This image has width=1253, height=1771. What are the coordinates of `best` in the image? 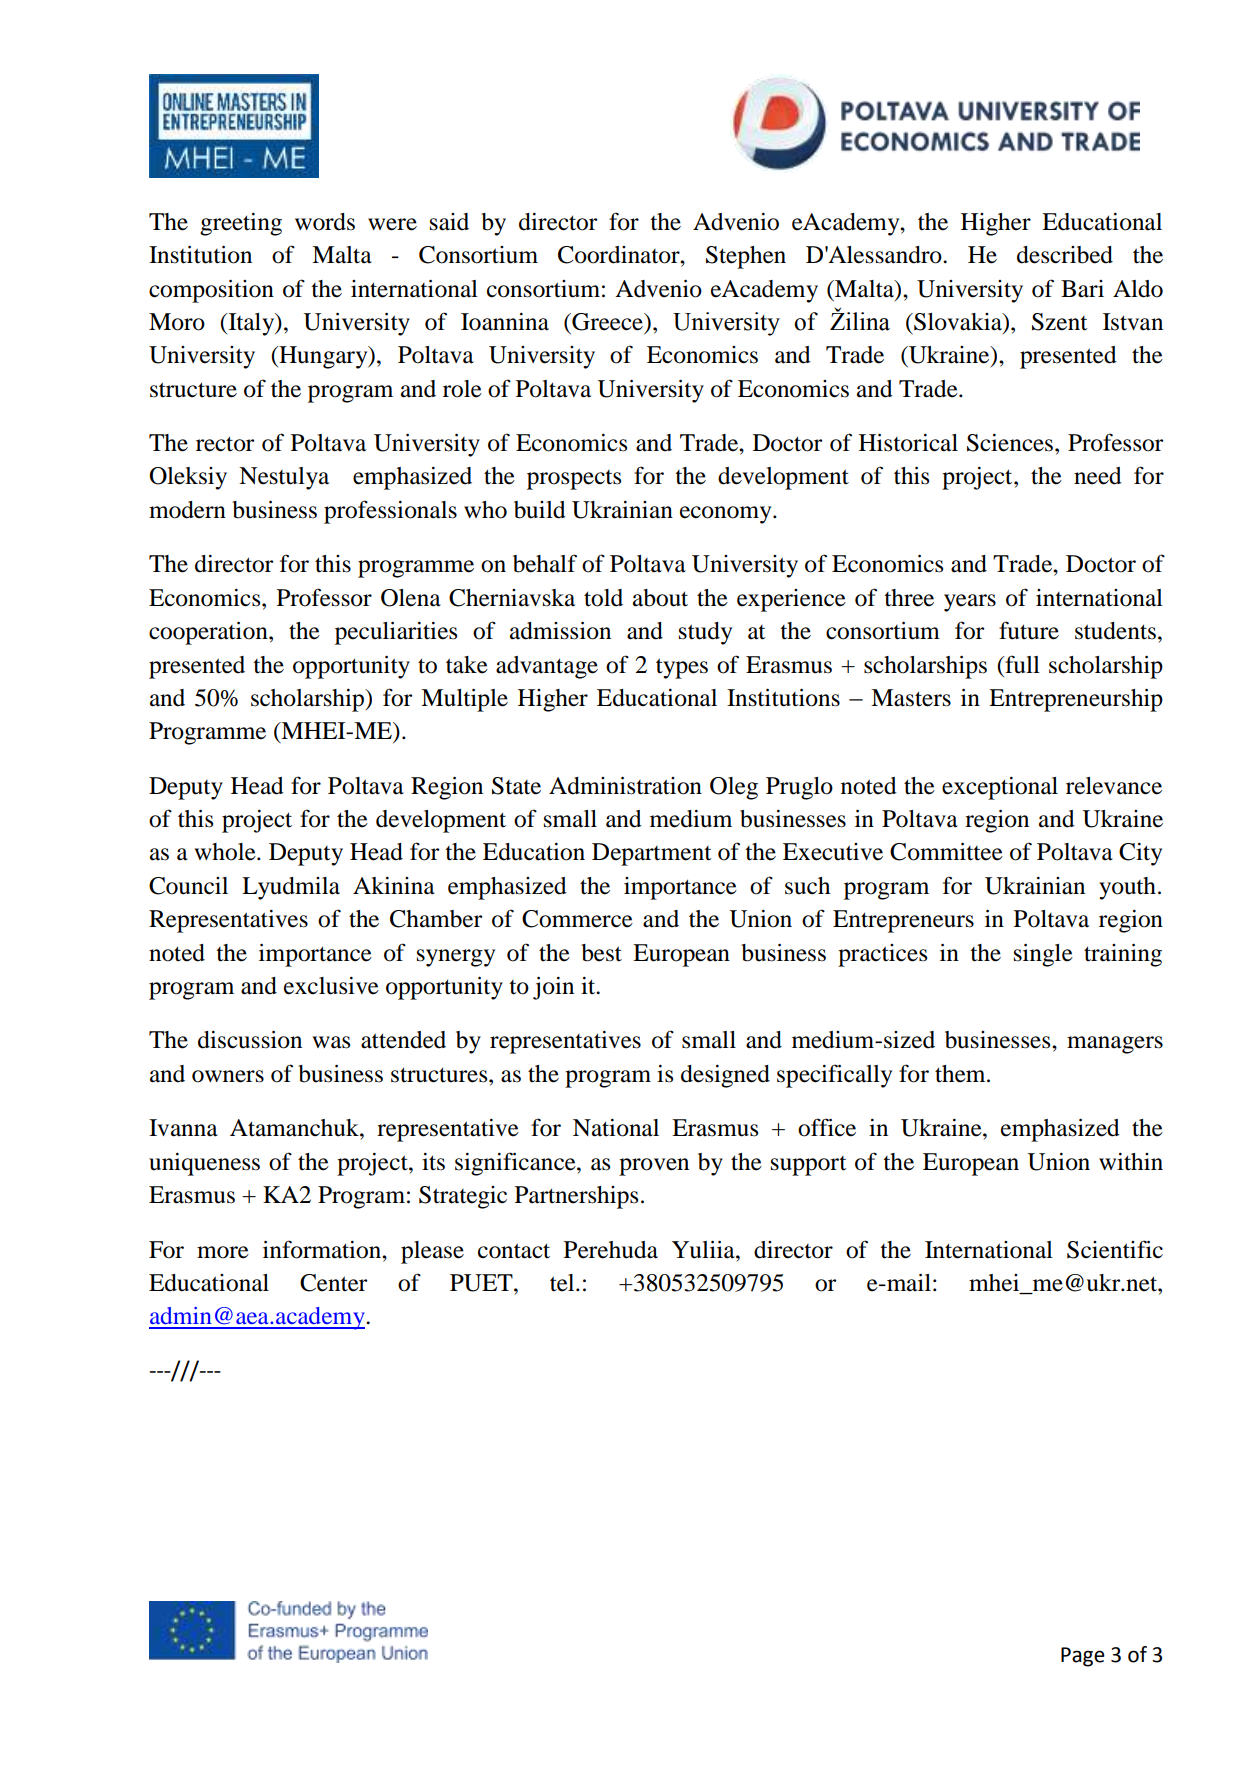 It's located at (602, 953).
